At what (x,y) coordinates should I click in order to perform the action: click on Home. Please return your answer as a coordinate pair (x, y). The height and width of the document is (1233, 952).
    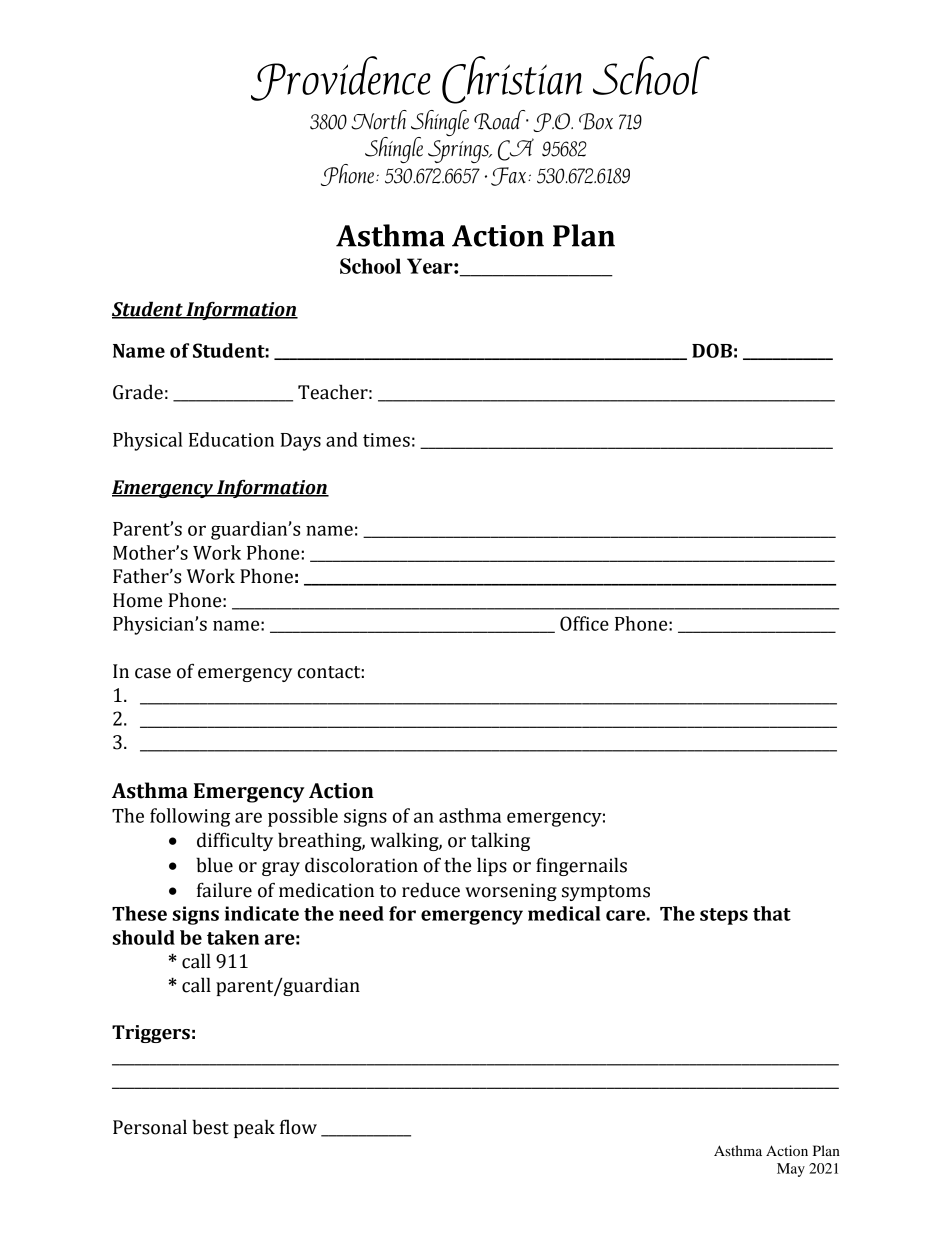
    Looking at the image, I should click on (137, 600).
